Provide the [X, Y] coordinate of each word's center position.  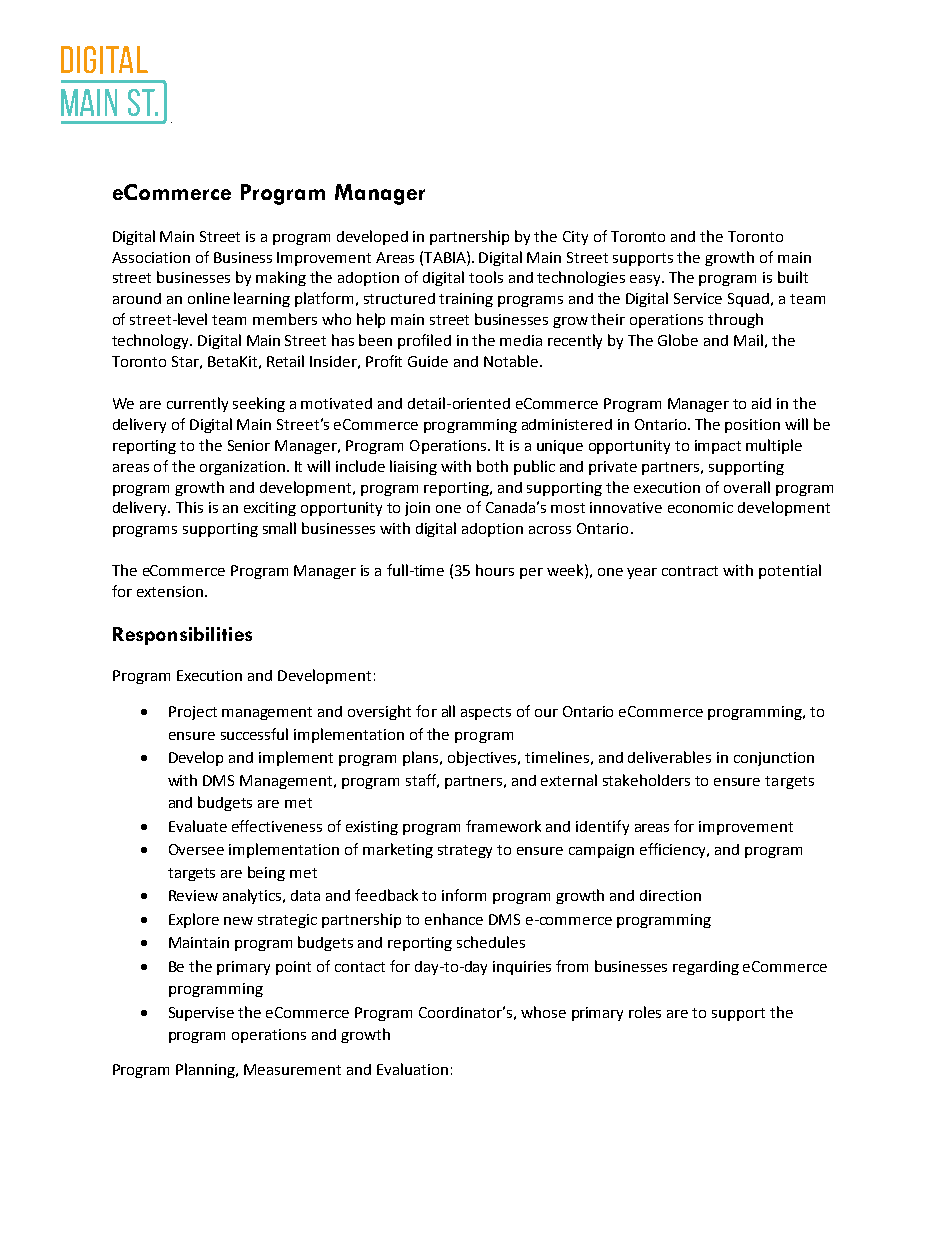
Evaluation [412, 1069]
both [492, 466]
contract [690, 571]
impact [718, 447]
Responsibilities [182, 636]
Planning [207, 1070]
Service [698, 298]
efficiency [674, 850]
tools [486, 277]
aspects [486, 713]
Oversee [196, 849]
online [209, 298]
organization [242, 468]
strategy [465, 851]
